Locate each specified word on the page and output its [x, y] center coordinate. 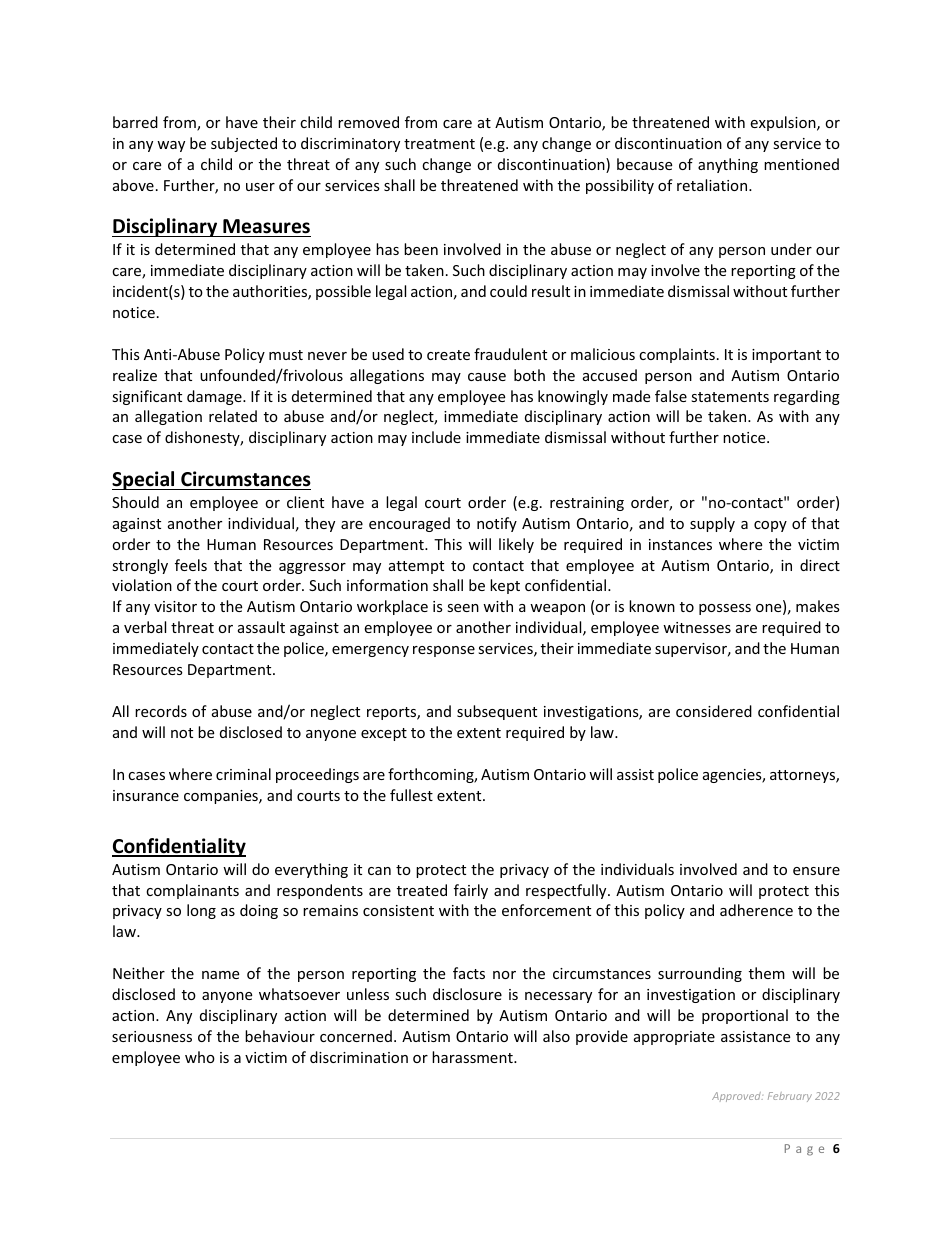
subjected [244, 144]
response [444, 651]
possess [725, 609]
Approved [737, 1097]
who [200, 1057]
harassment [473, 1057]
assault [261, 627]
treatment [439, 144]
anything [728, 165]
